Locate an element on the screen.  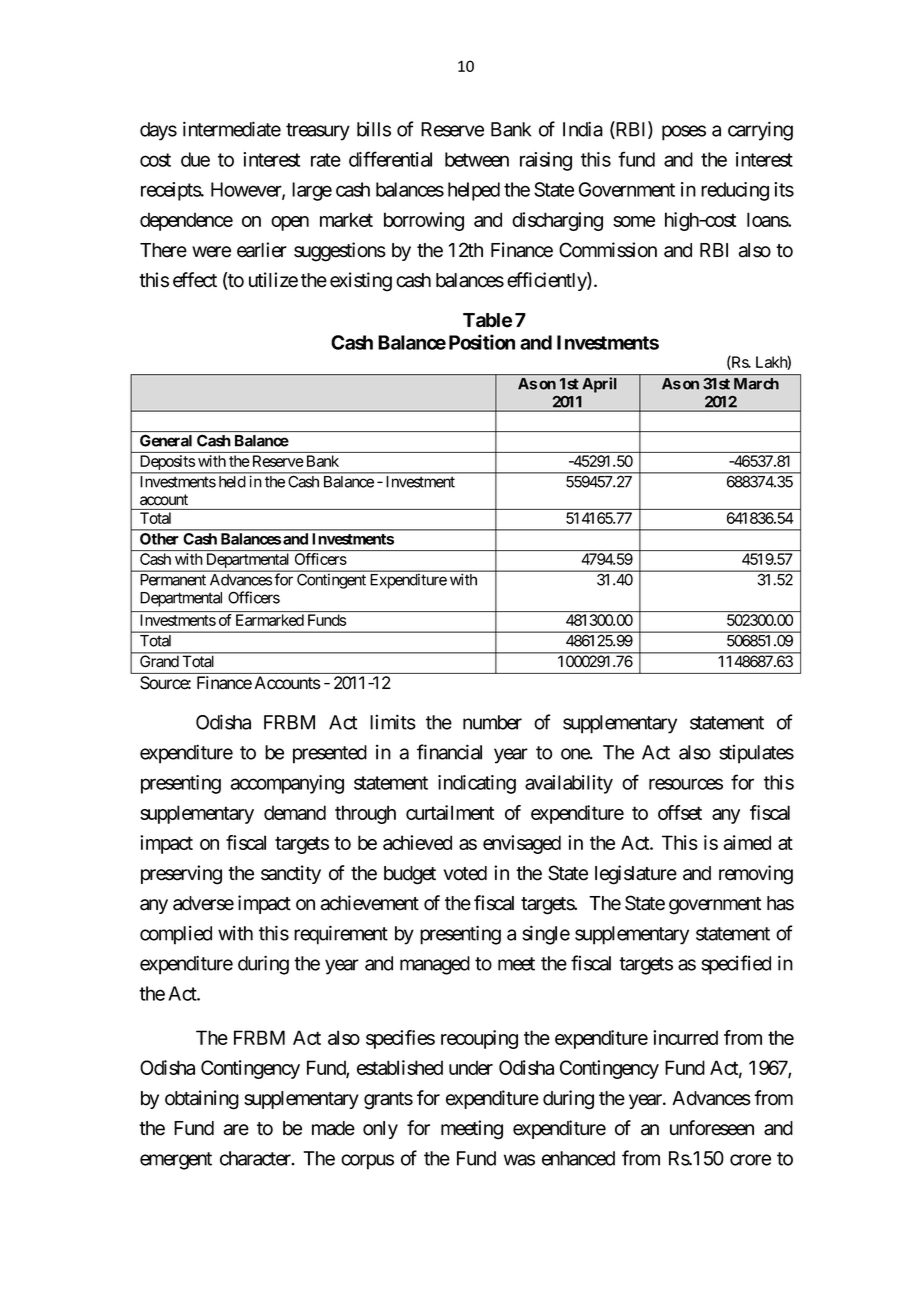
days is located at coordinates (158, 131).
